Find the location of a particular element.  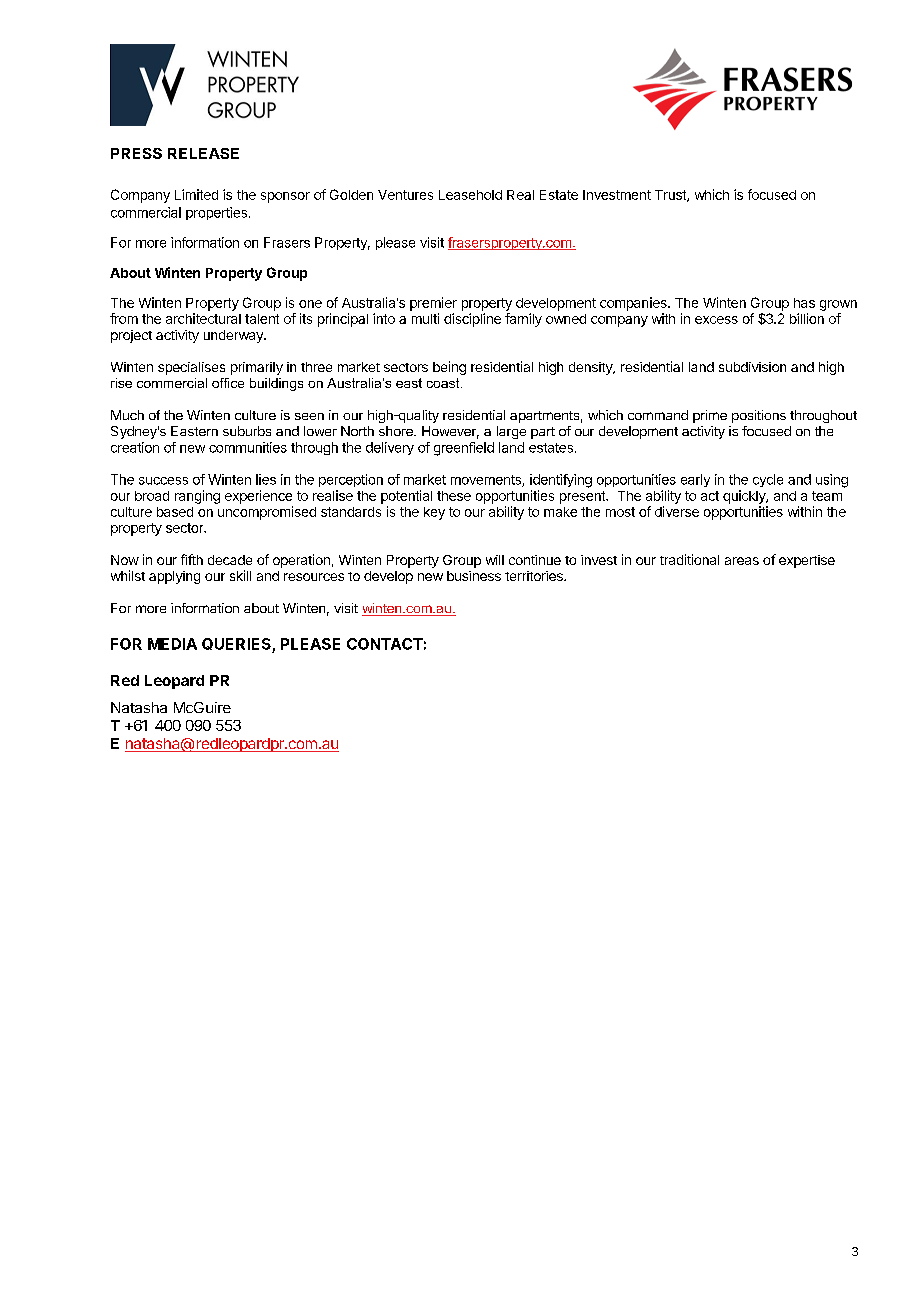

MEDIA is located at coordinates (172, 644).
